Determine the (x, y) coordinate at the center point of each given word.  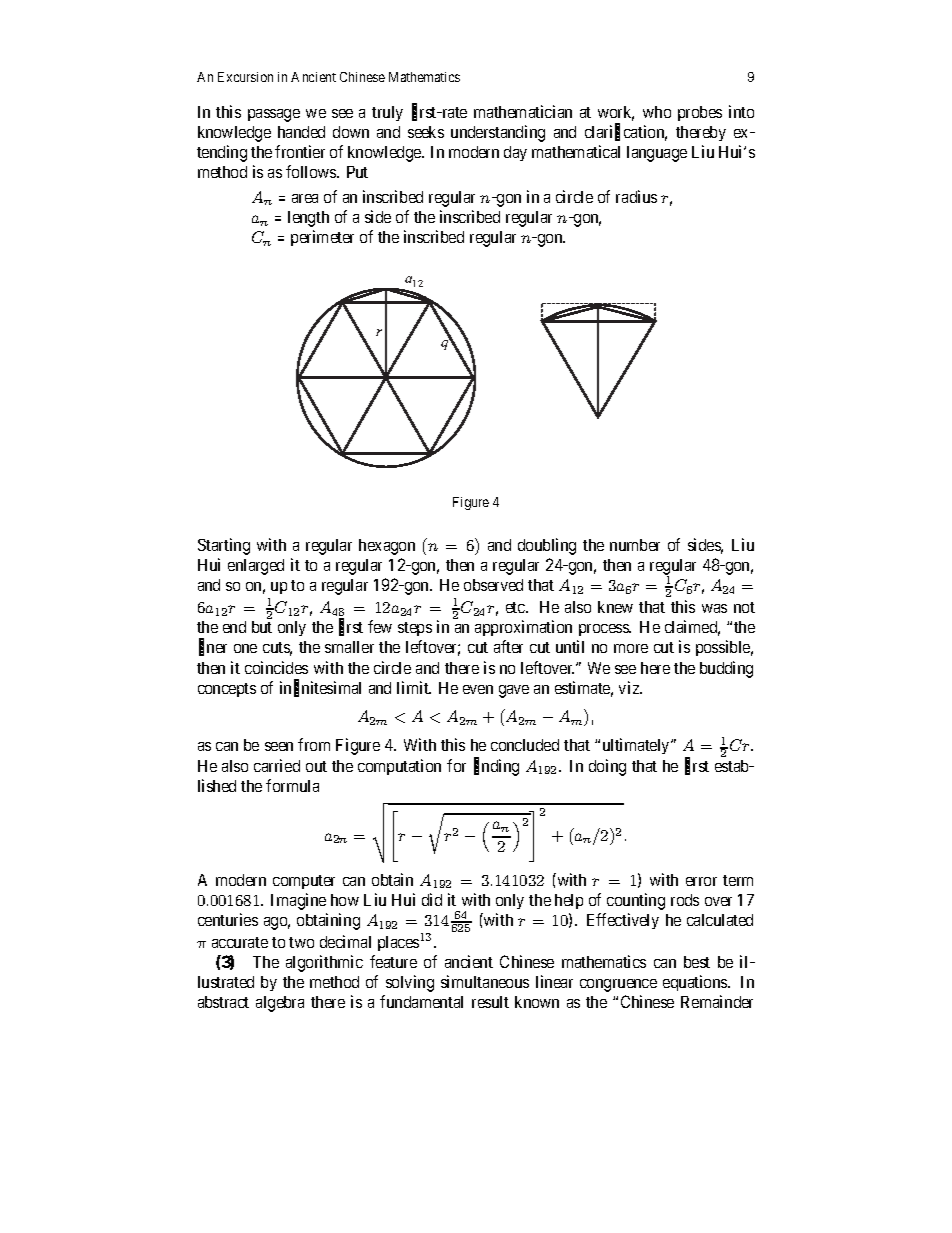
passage (274, 115)
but (262, 627)
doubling (547, 546)
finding (496, 767)
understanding (498, 133)
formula (292, 785)
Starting (224, 546)
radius (636, 196)
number (635, 545)
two (301, 942)
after (508, 646)
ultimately (637, 746)
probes (700, 113)
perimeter (322, 238)
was (714, 608)
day (515, 153)
